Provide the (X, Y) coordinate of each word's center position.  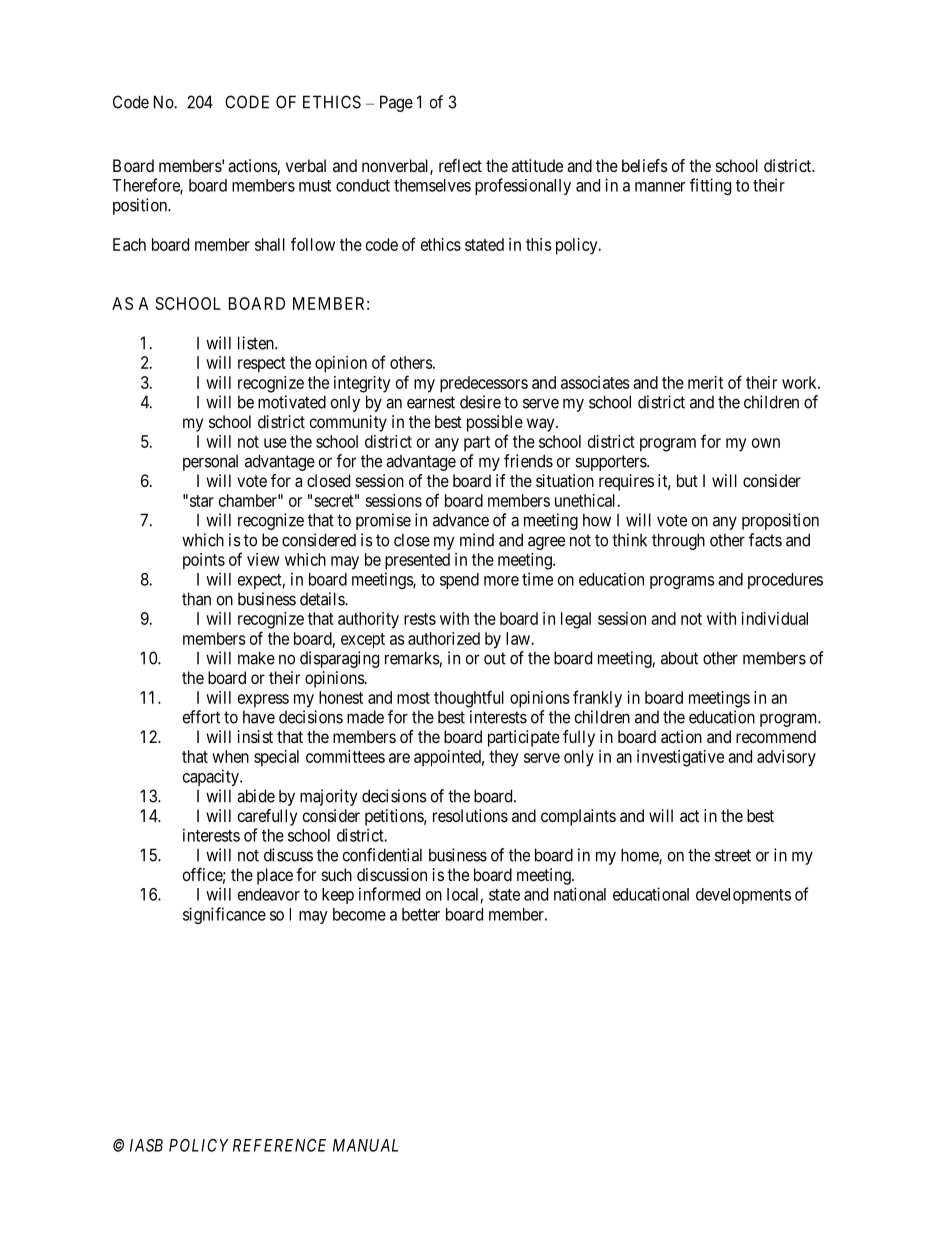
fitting (710, 186)
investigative (680, 758)
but (687, 480)
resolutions (470, 815)
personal (210, 463)
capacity (212, 777)
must (315, 186)
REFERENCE (279, 1145)
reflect (460, 165)
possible (495, 423)
